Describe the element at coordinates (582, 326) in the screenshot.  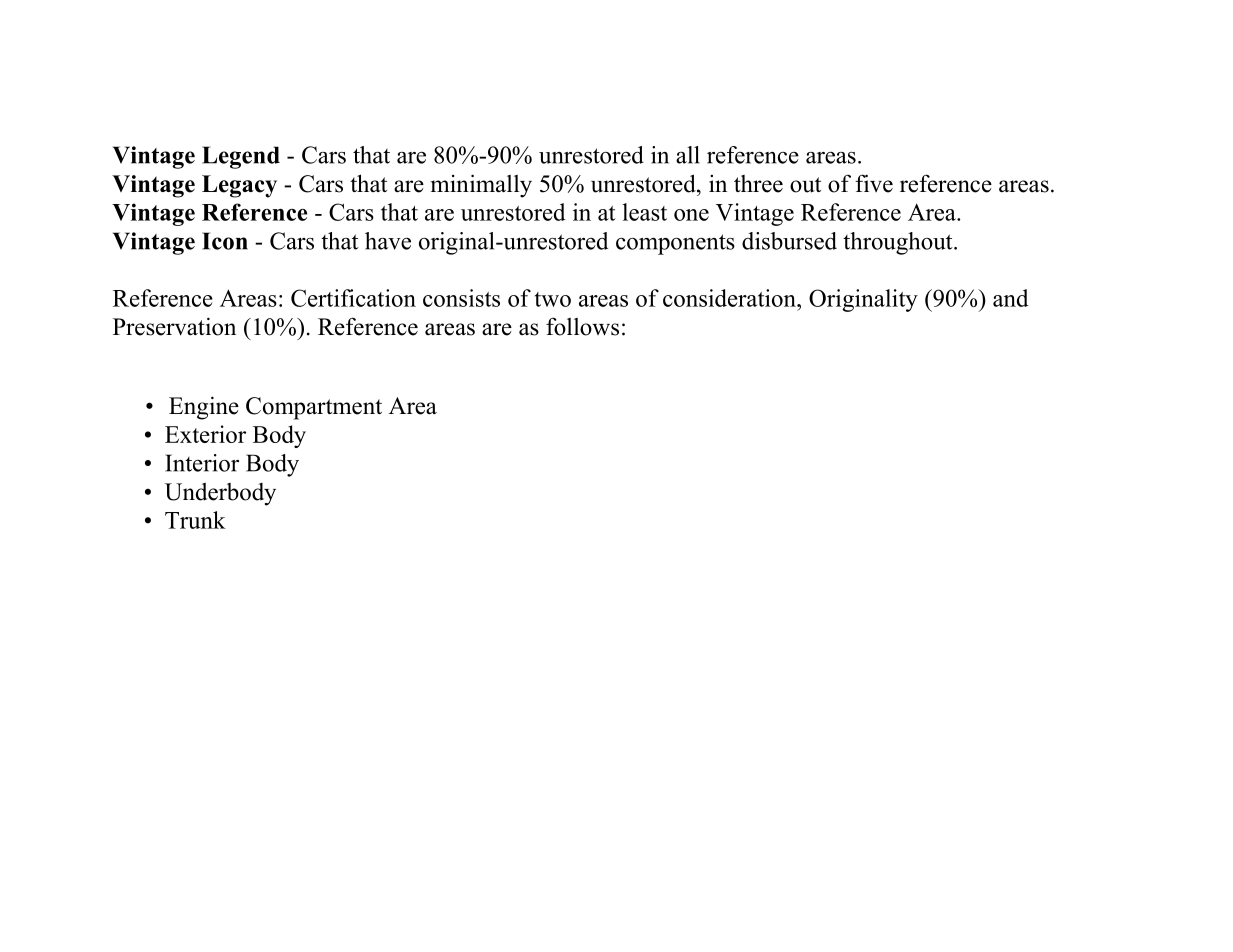
I see `follows` at that location.
